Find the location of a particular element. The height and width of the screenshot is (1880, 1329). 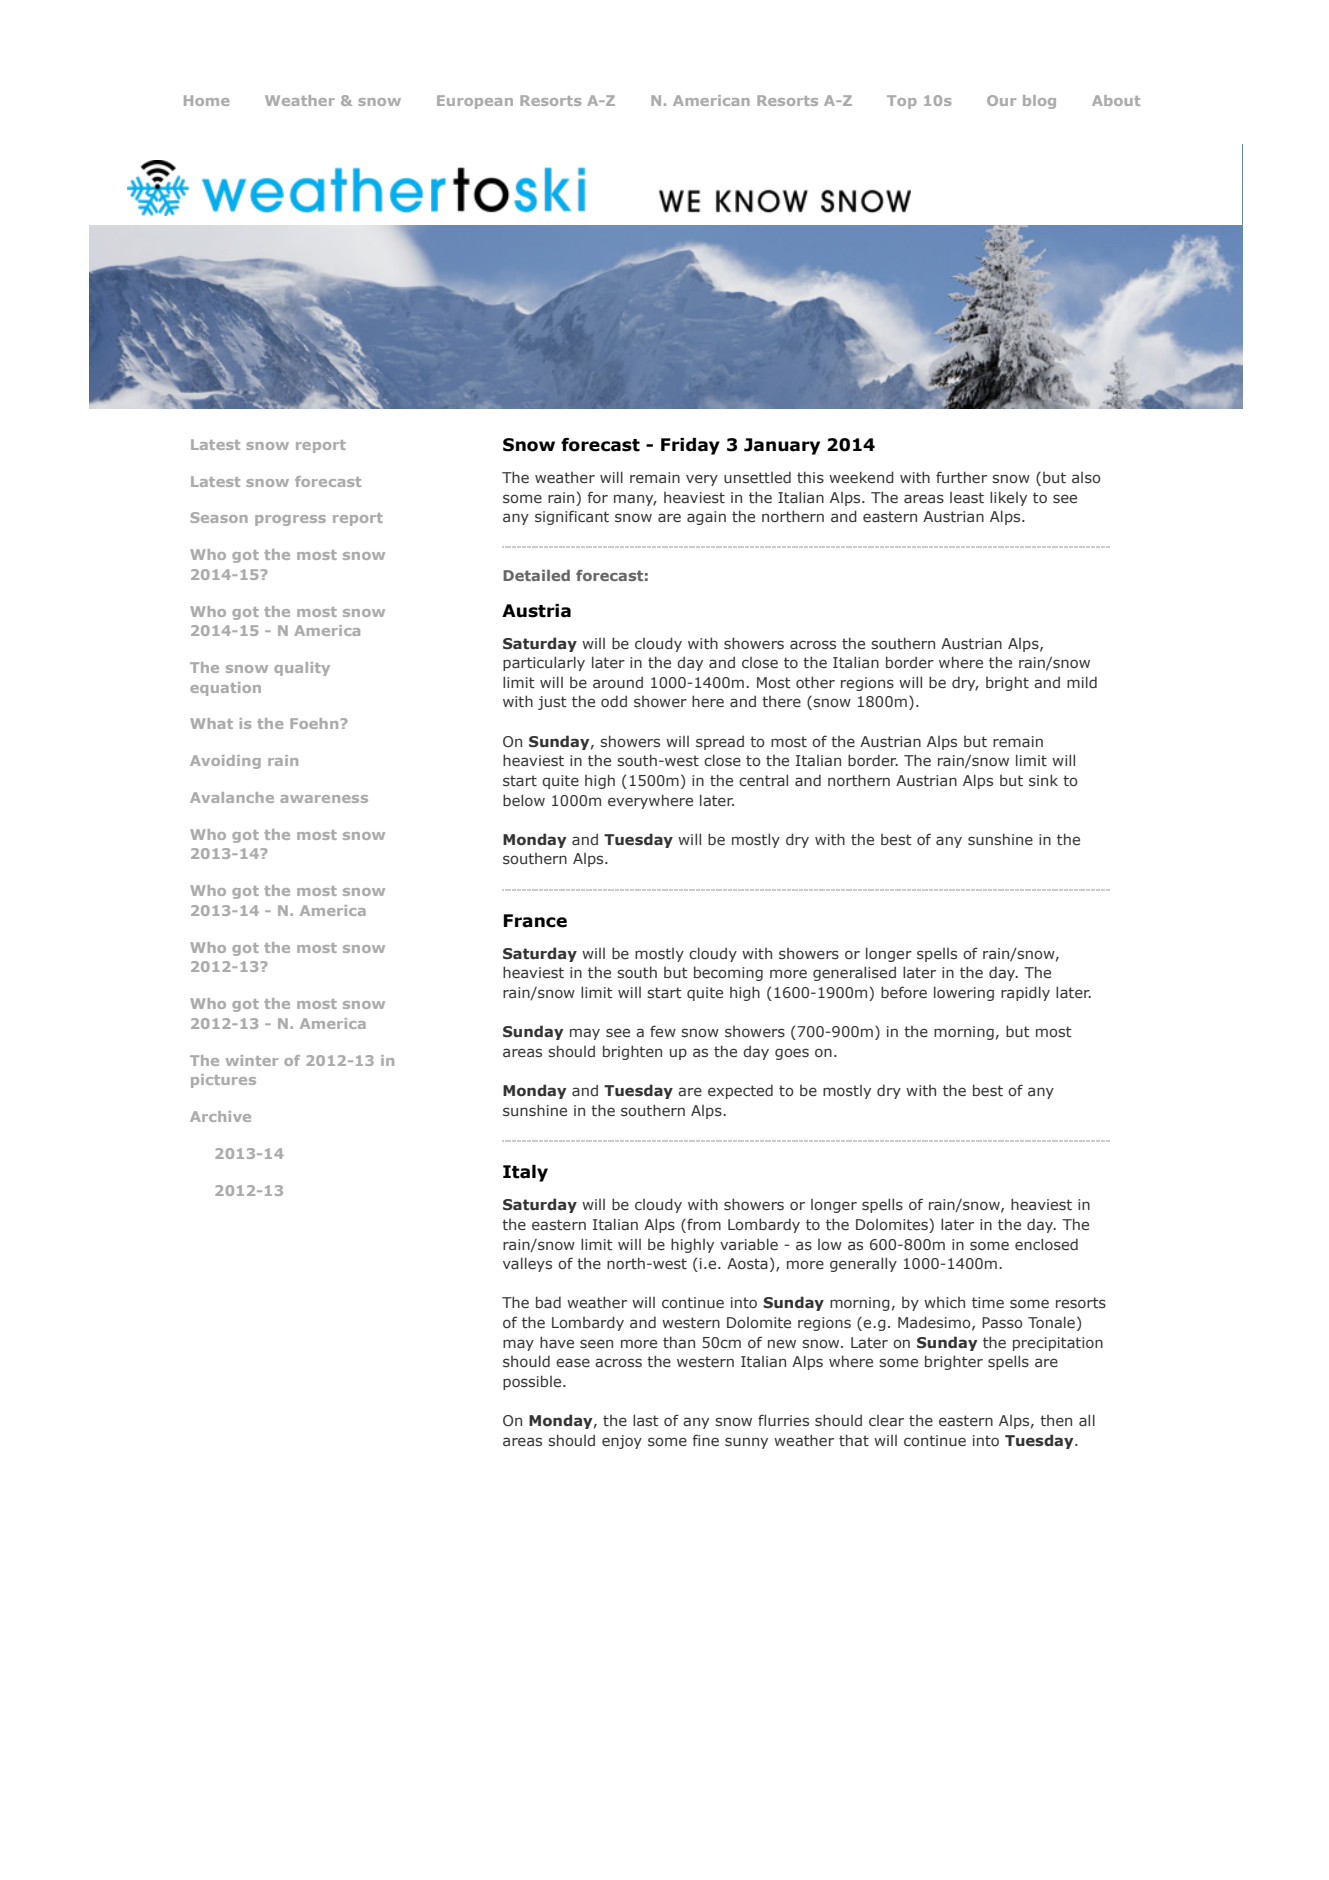

Our is located at coordinates (1001, 100).
